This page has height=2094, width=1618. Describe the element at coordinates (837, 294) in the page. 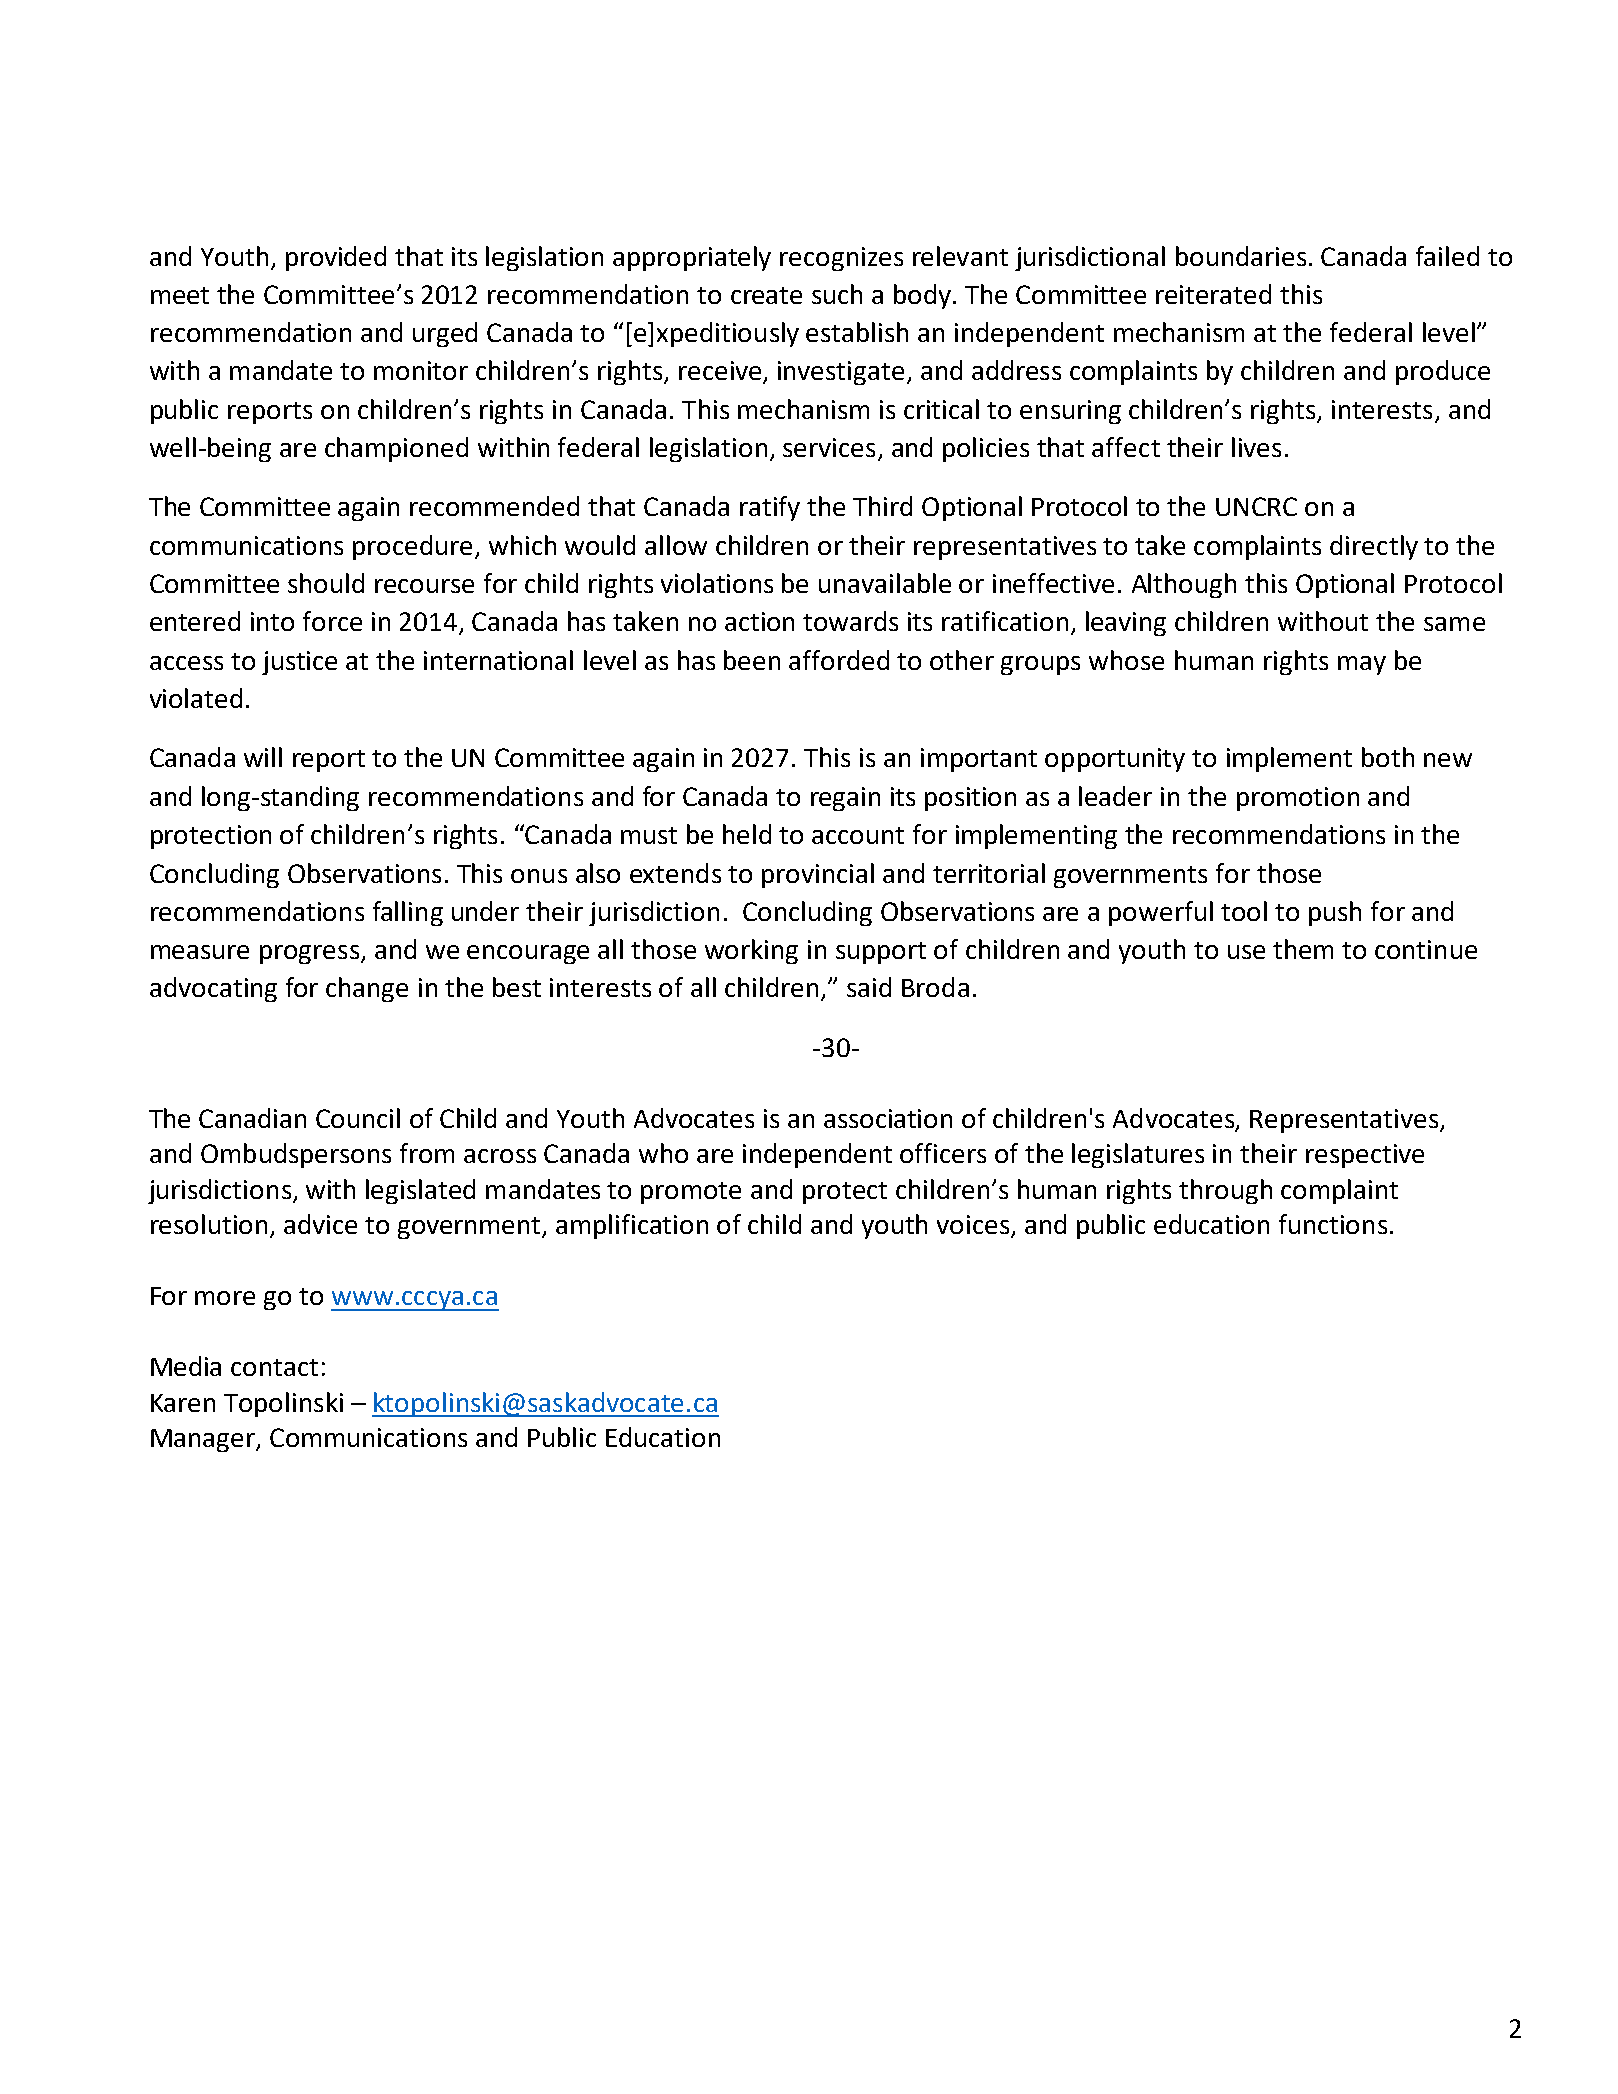

I see `such` at that location.
